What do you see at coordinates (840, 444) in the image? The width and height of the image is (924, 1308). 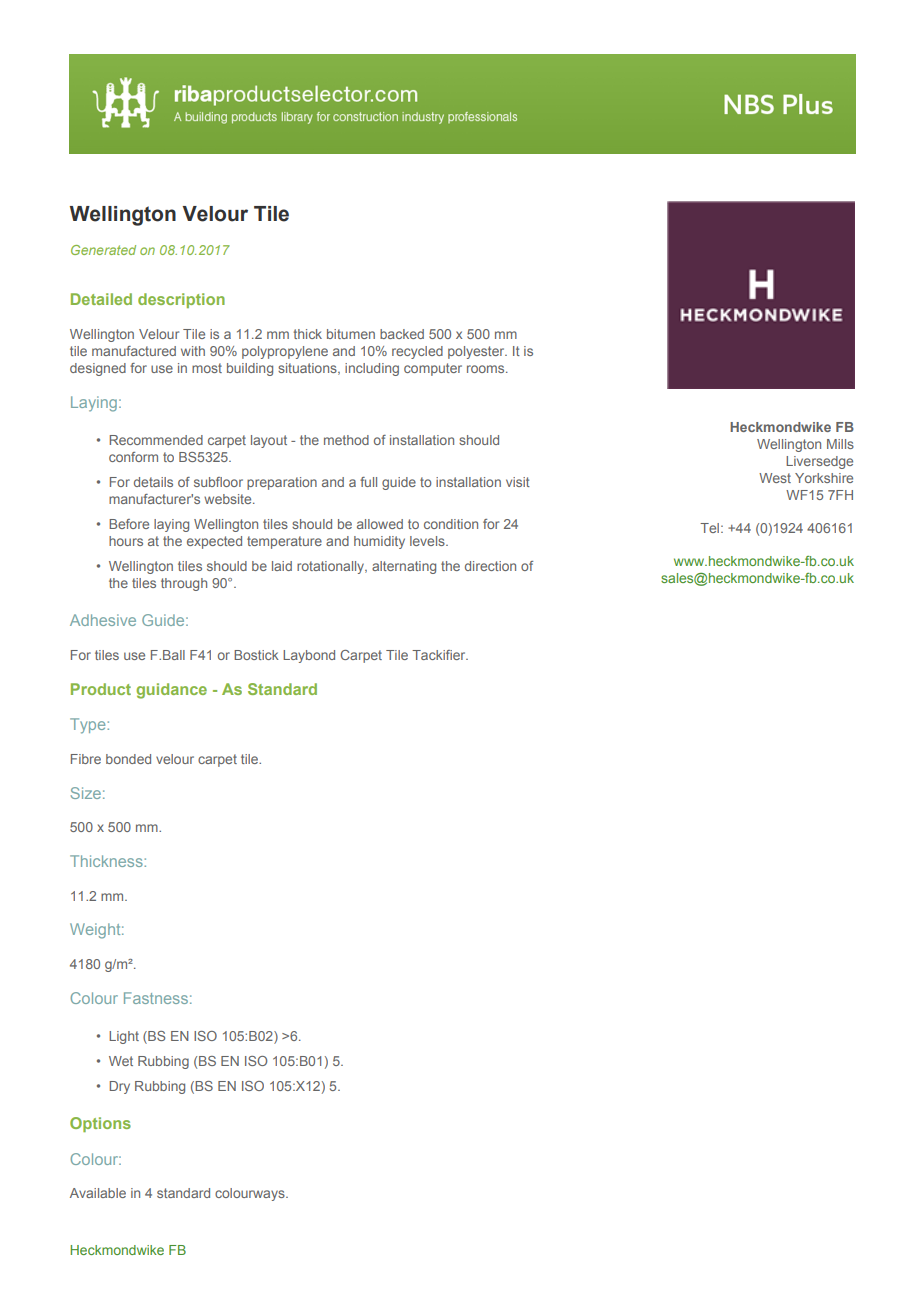 I see `Mills` at bounding box center [840, 444].
